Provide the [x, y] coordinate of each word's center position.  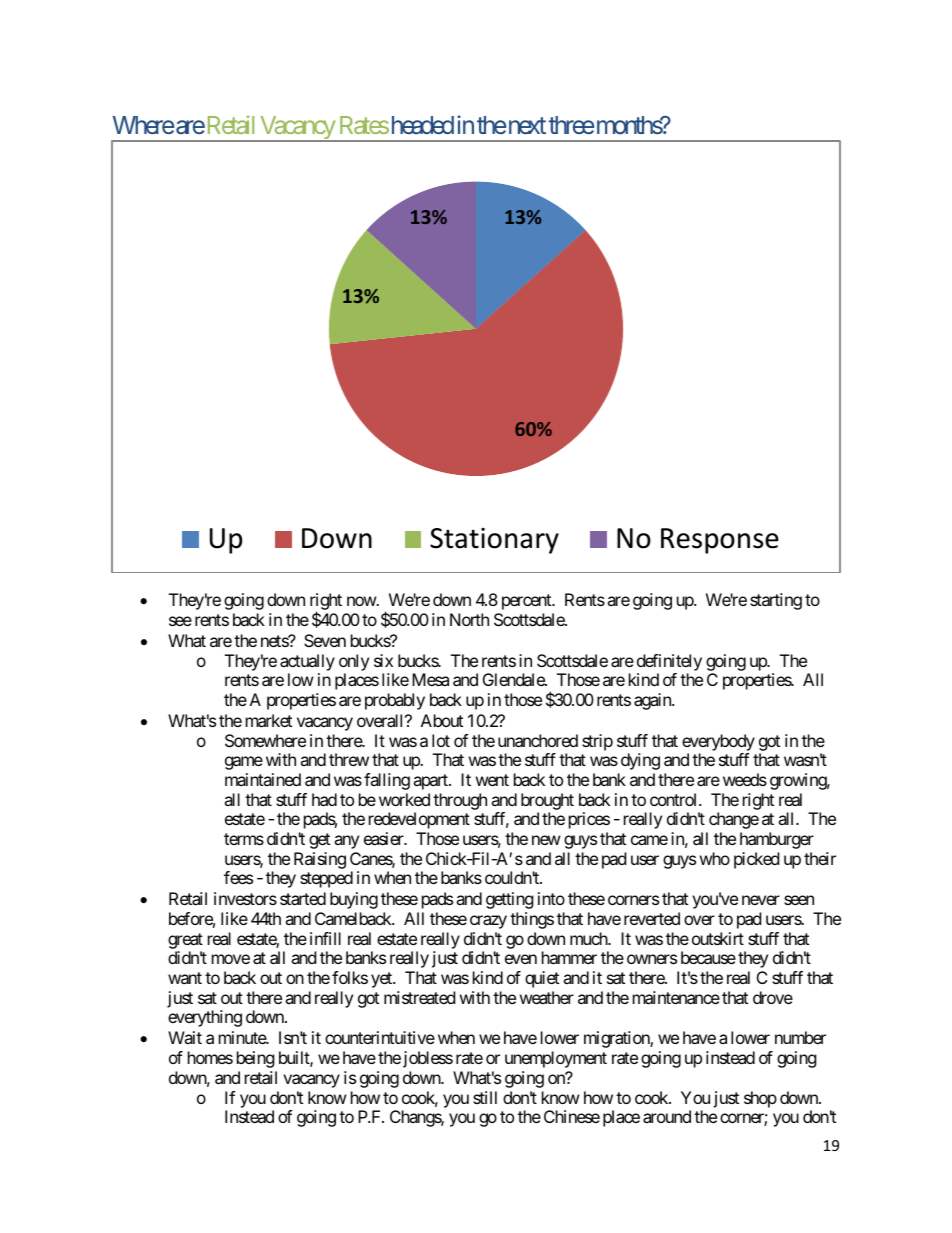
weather [547, 997]
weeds [745, 779]
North [469, 619]
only [354, 662]
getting [510, 900]
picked [756, 860]
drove [773, 997]
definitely [669, 662]
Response [720, 541]
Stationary [494, 541]
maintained [263, 779]
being [256, 1059]
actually [307, 662]
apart [431, 782]
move [231, 959]
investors [245, 898]
